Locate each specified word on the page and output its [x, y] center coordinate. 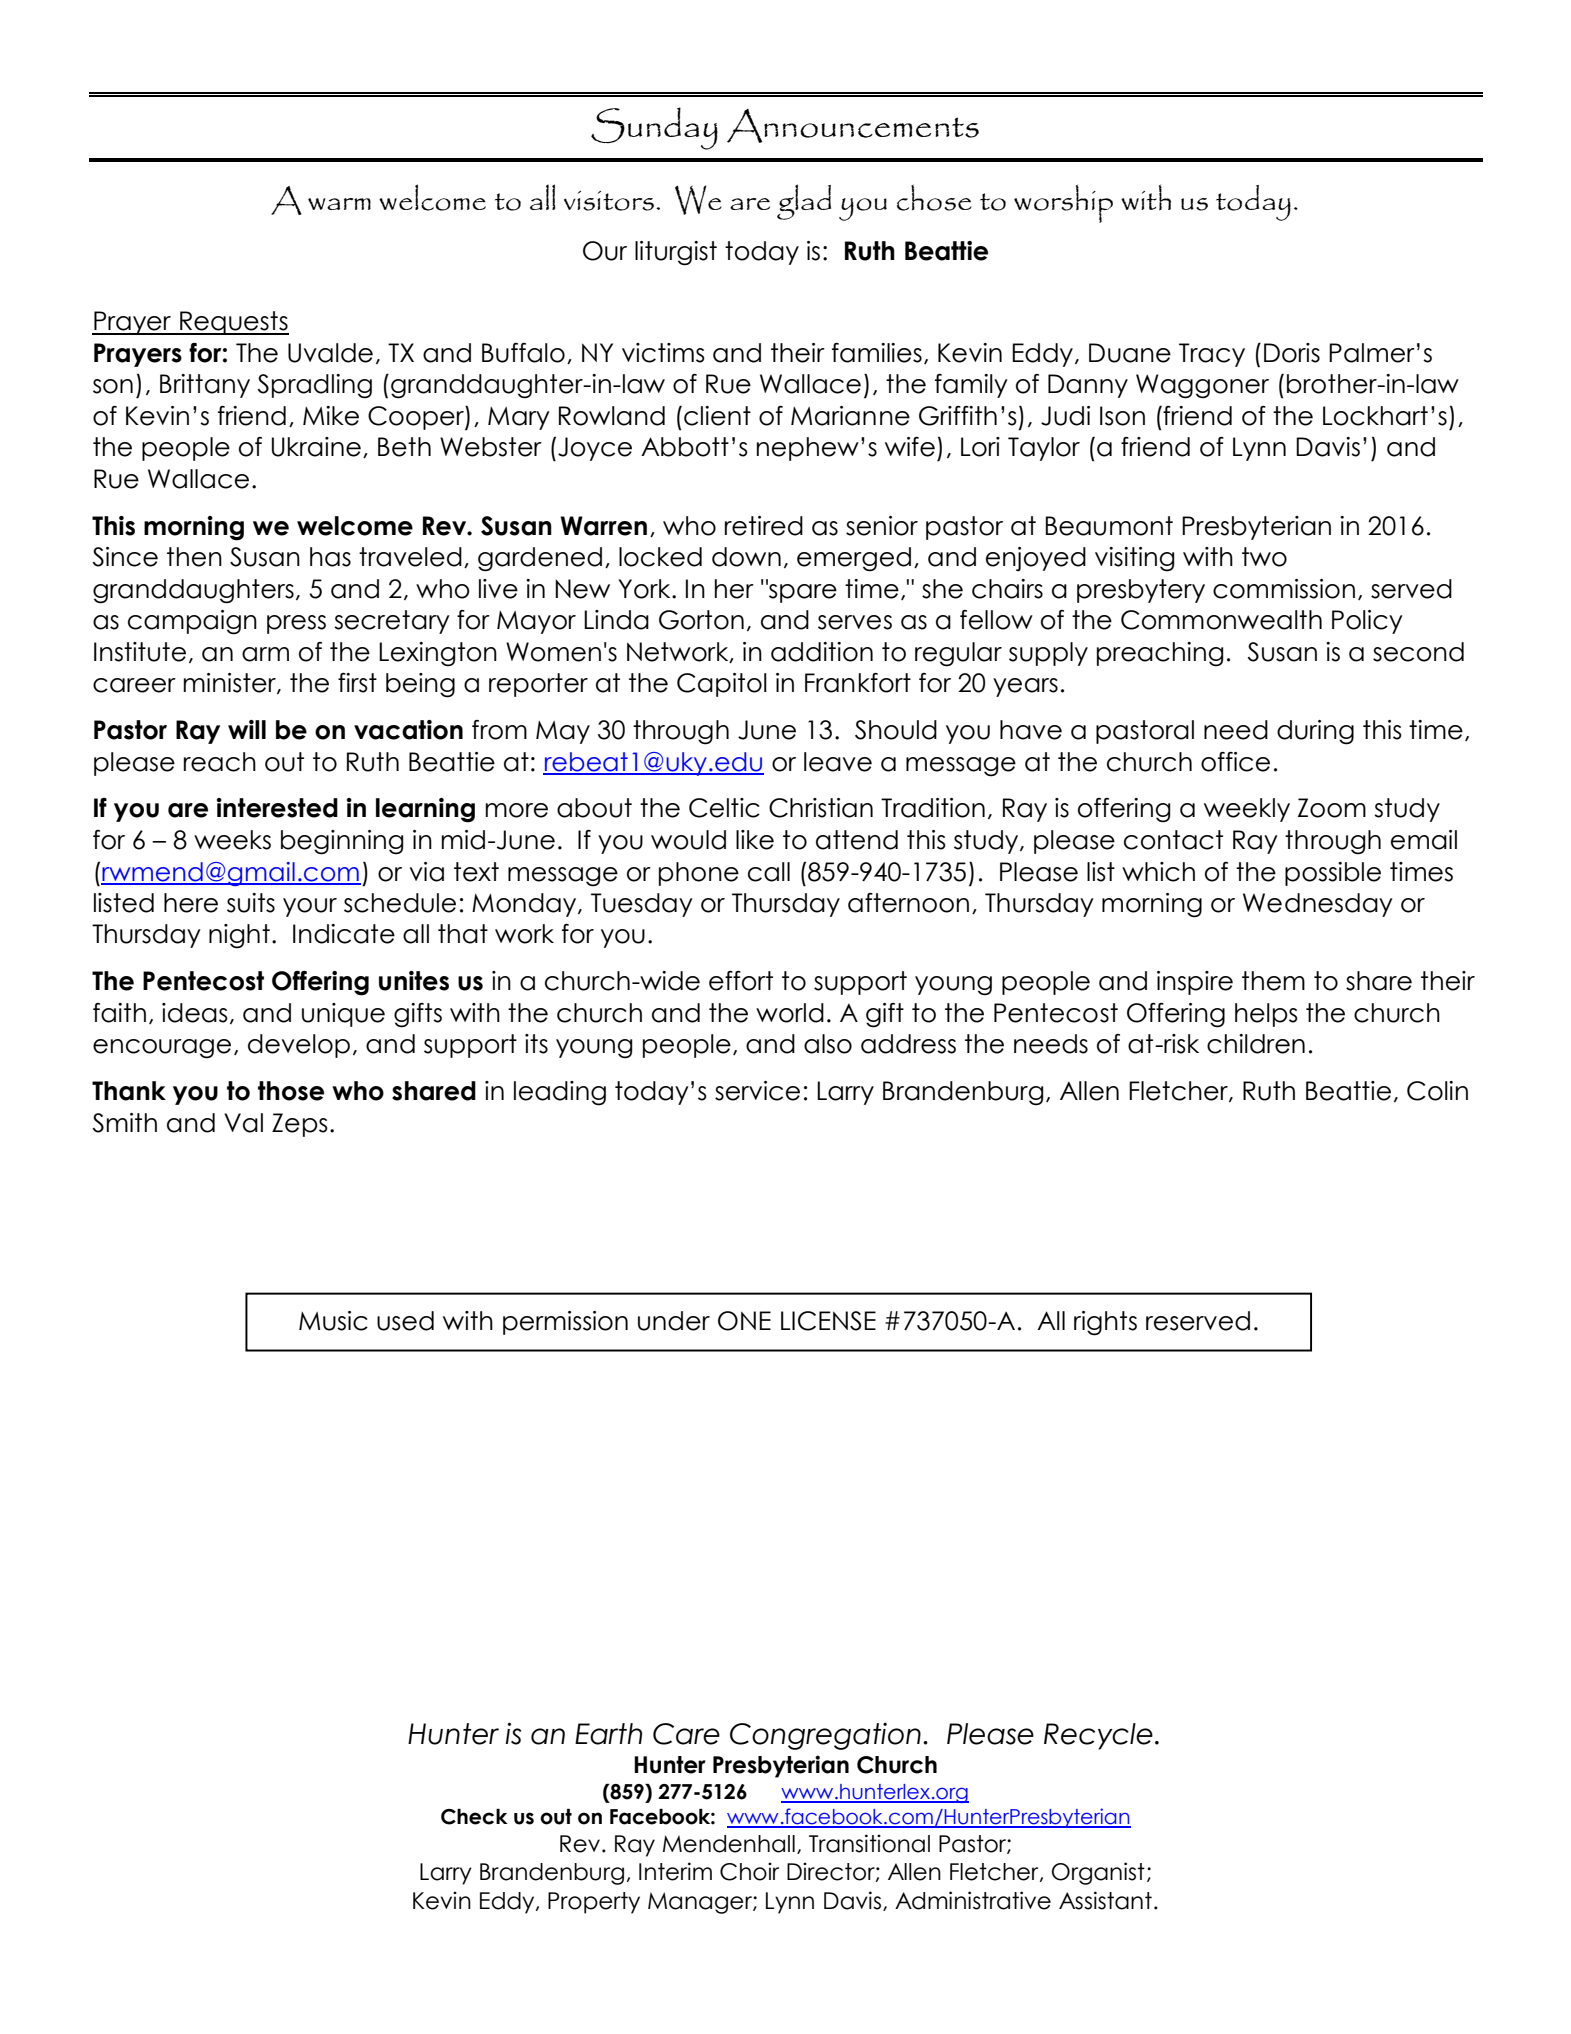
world [790, 1013]
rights [1105, 1323]
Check [474, 1817]
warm [339, 204]
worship [1063, 203]
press [296, 624]
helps [1266, 1015]
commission [1284, 589]
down [746, 557]
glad [804, 202]
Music [333, 1321]
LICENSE [828, 1321]
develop [299, 1046]
